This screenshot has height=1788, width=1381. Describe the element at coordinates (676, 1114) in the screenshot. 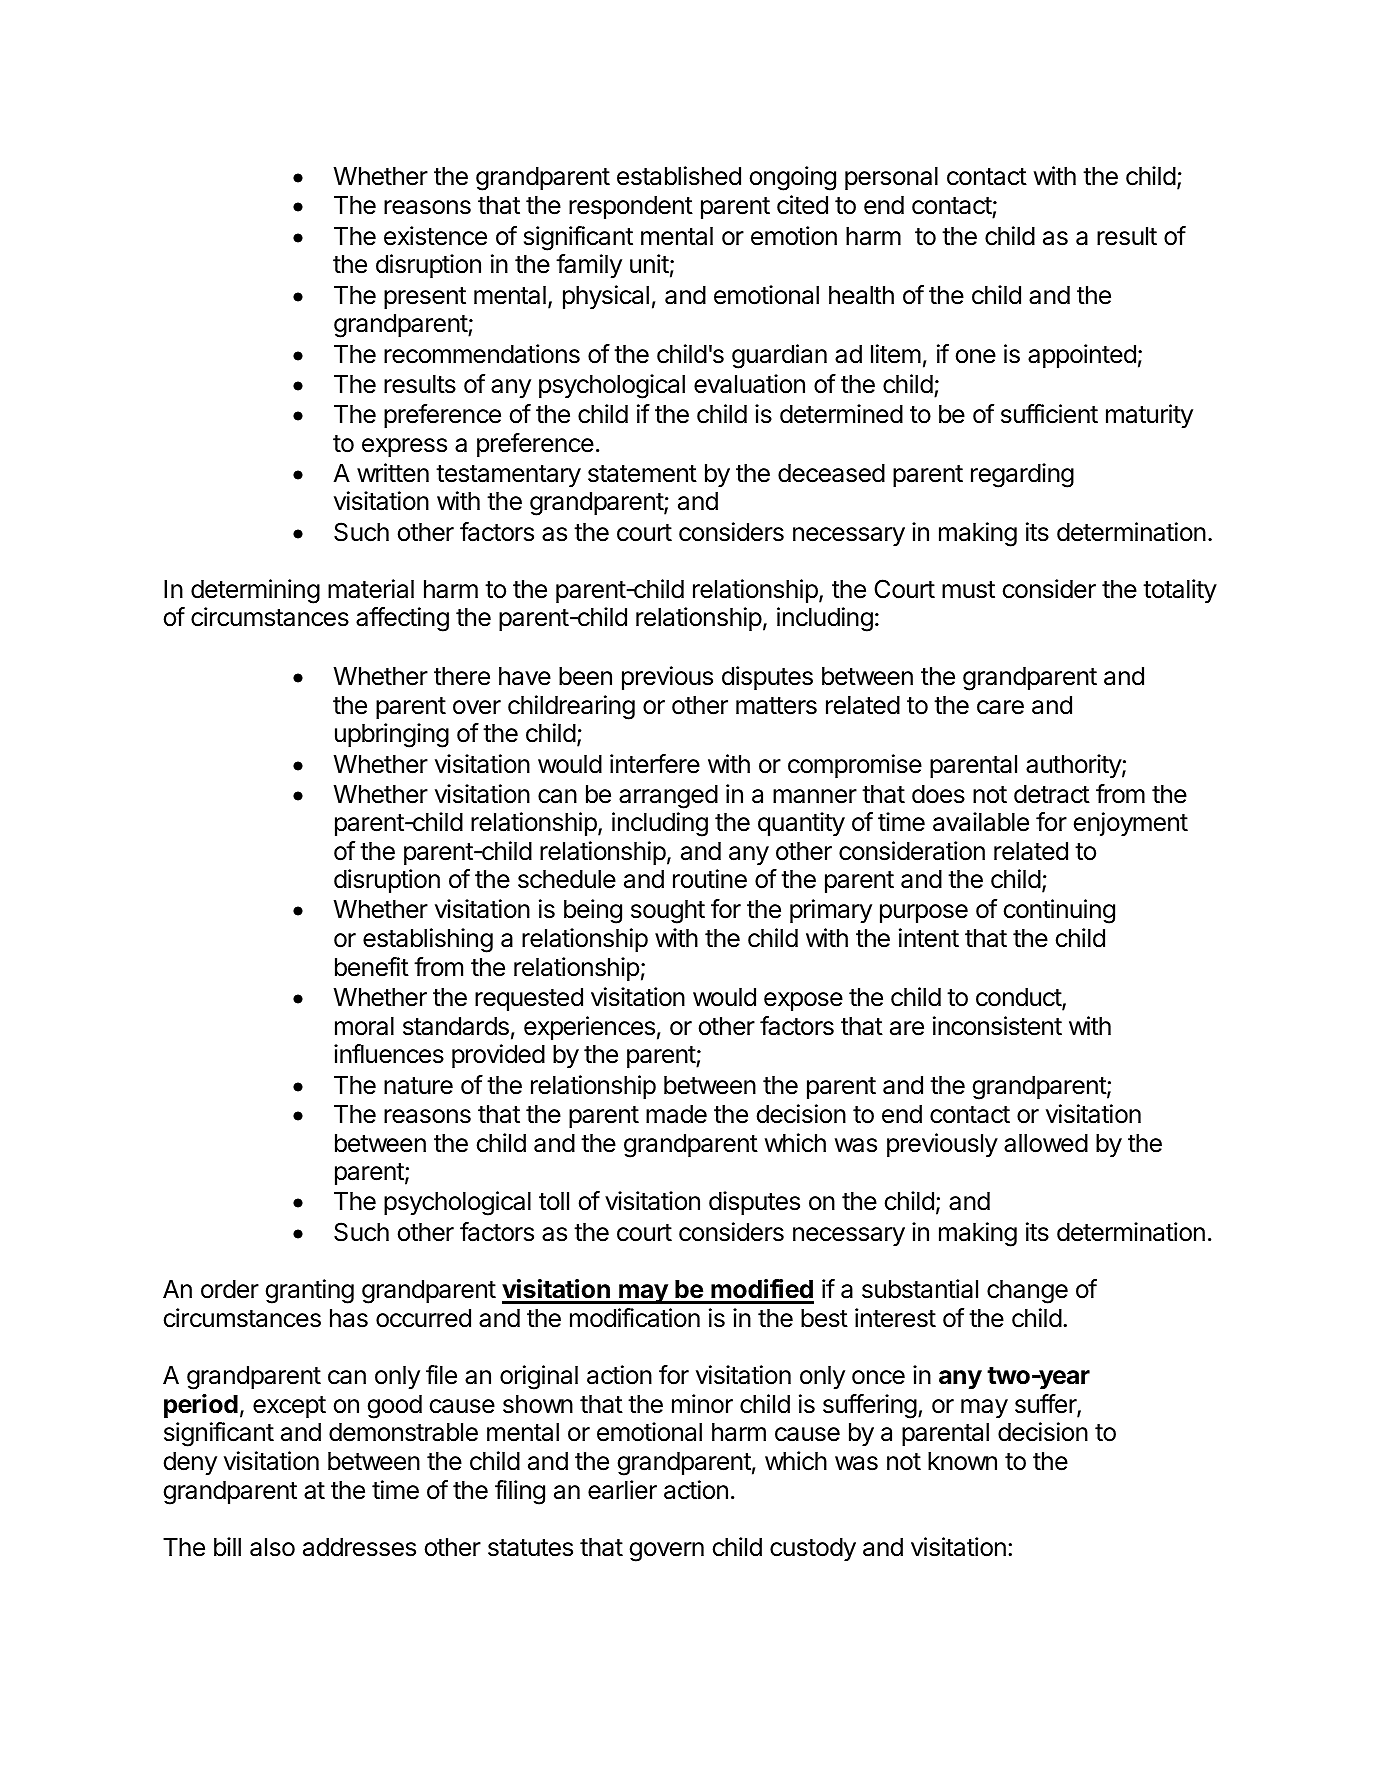

I see `made` at that location.
